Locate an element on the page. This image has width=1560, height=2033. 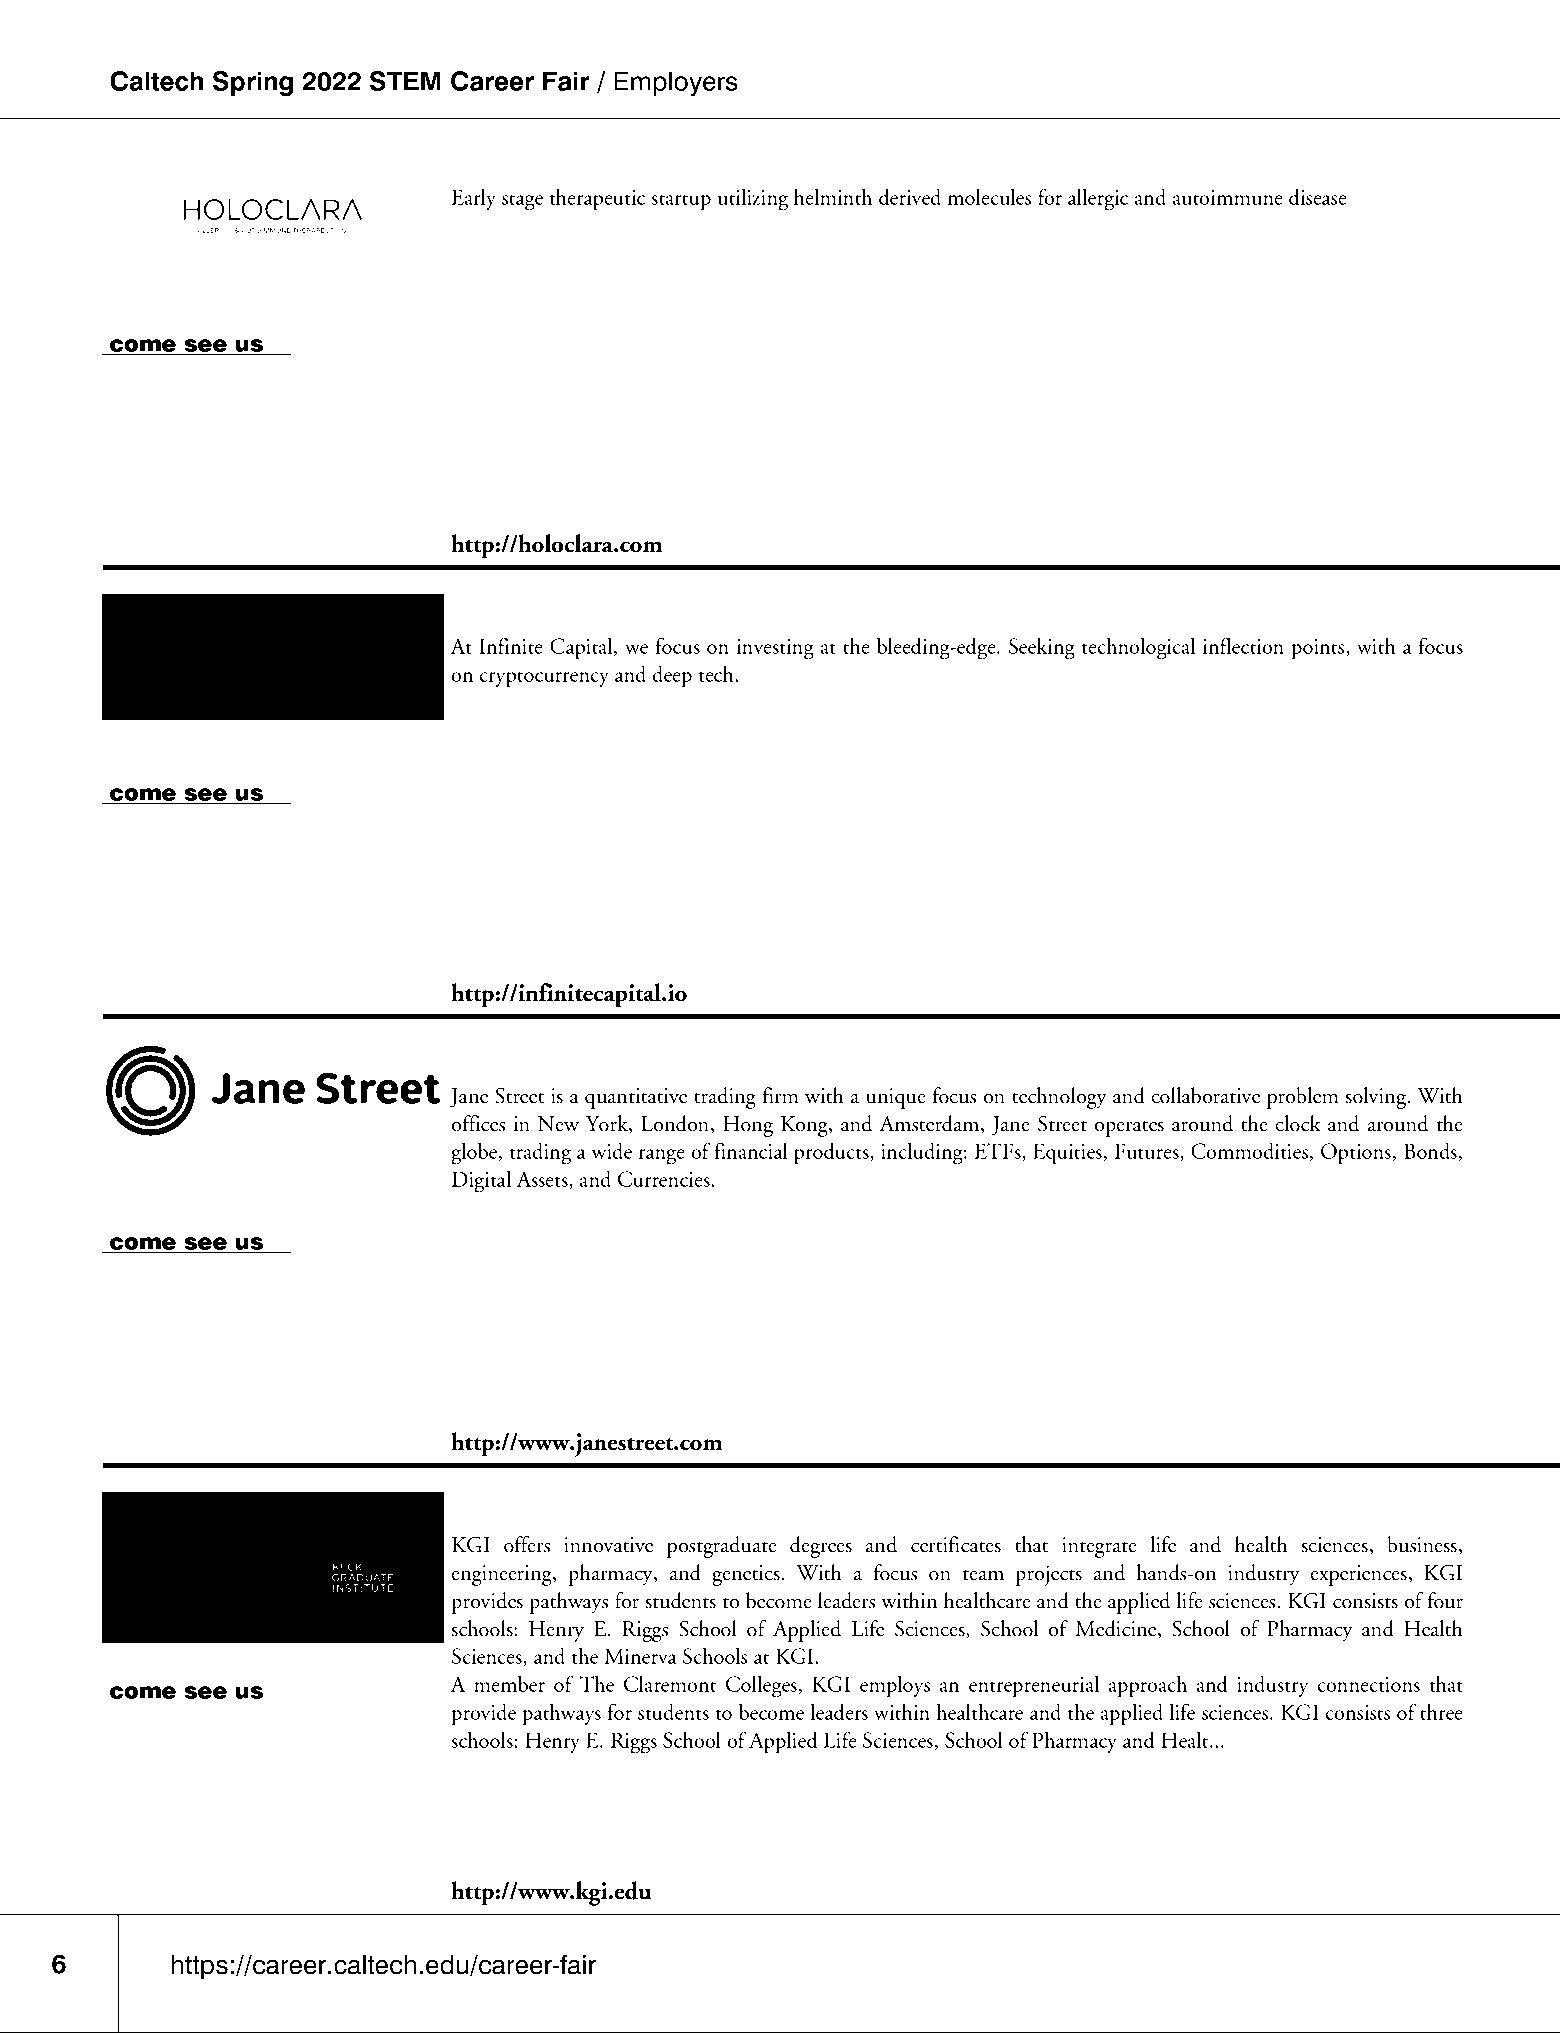
member is located at coordinates (509, 1683).
